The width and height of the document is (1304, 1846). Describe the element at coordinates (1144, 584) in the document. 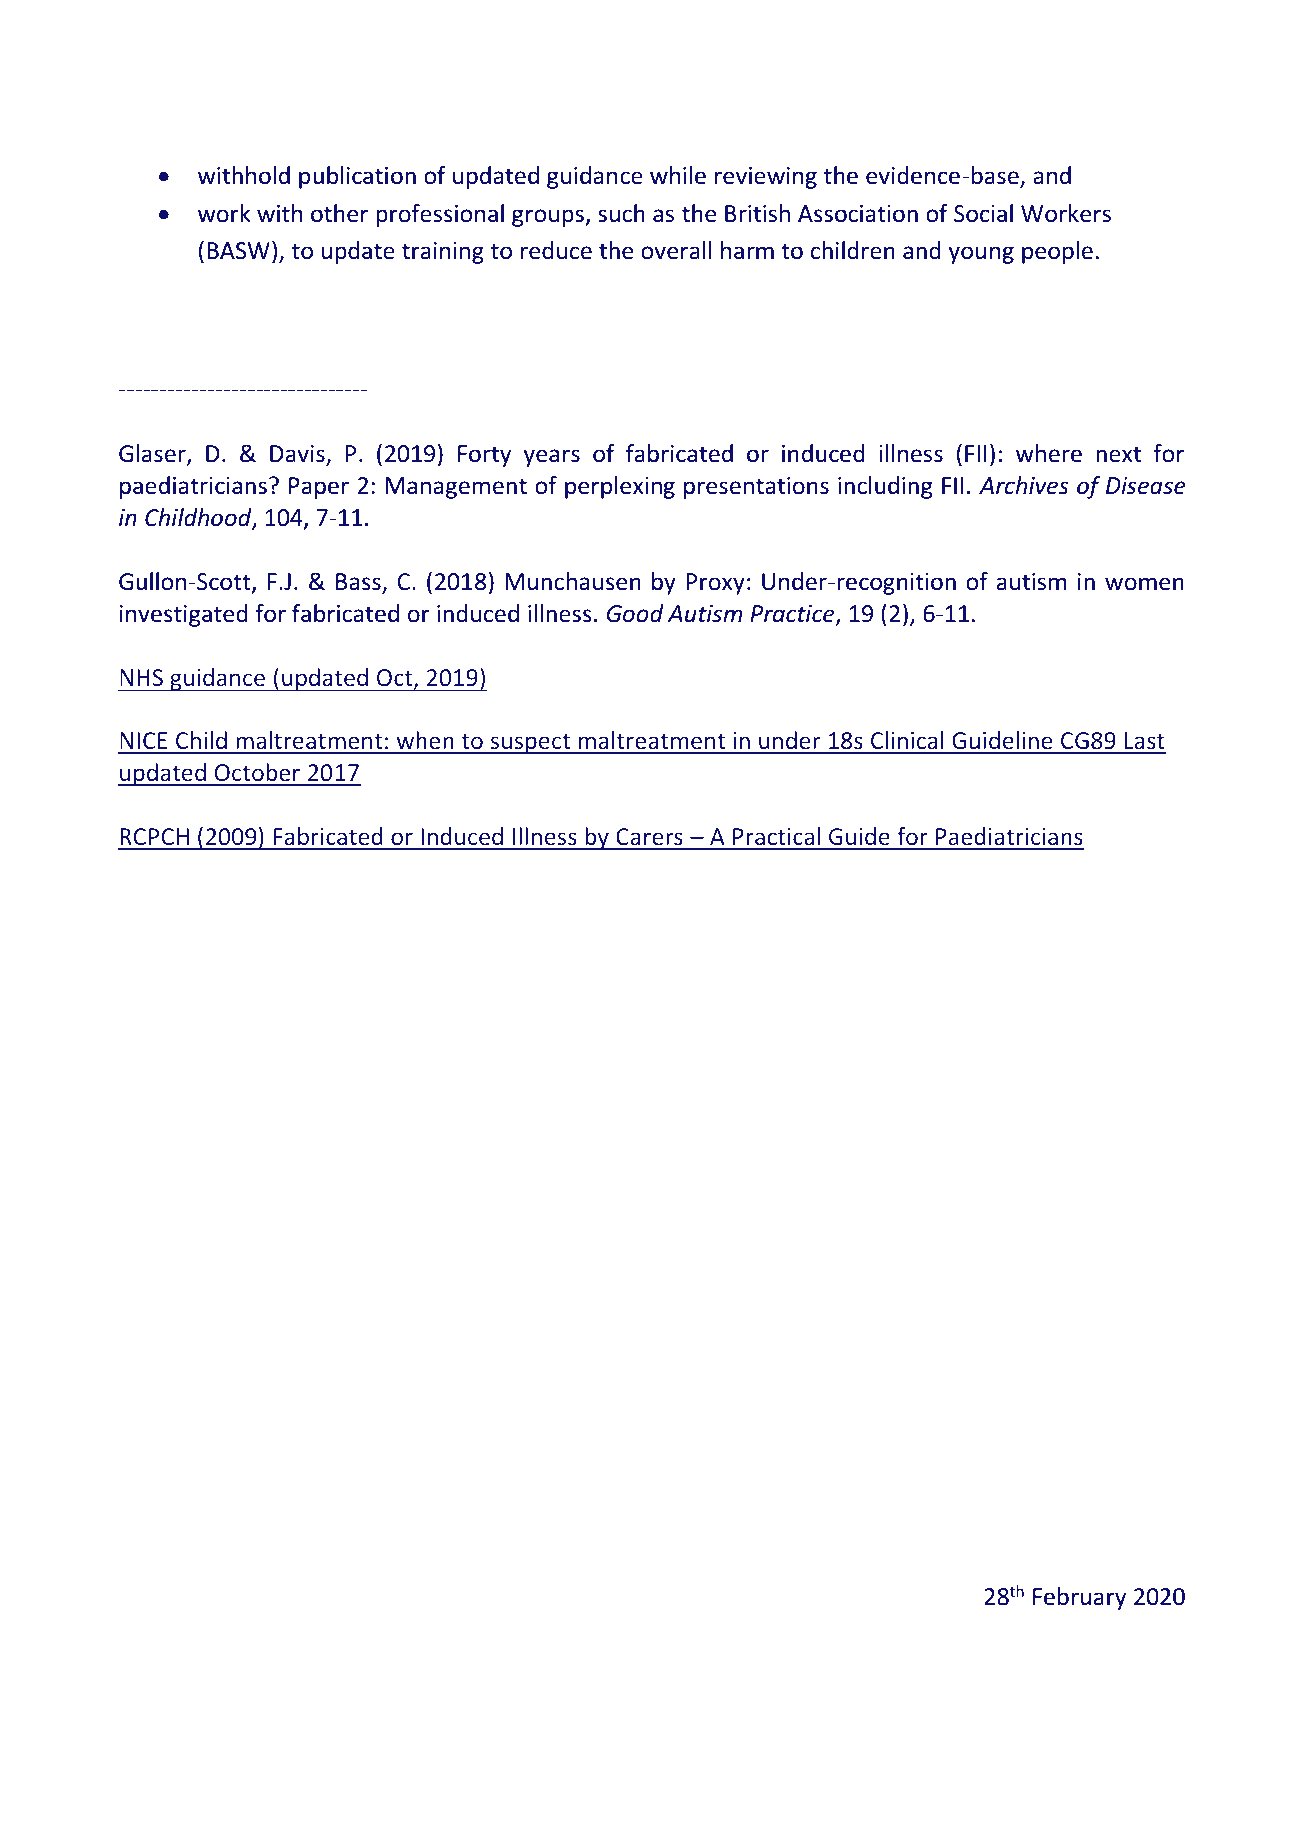

I see `women` at that location.
